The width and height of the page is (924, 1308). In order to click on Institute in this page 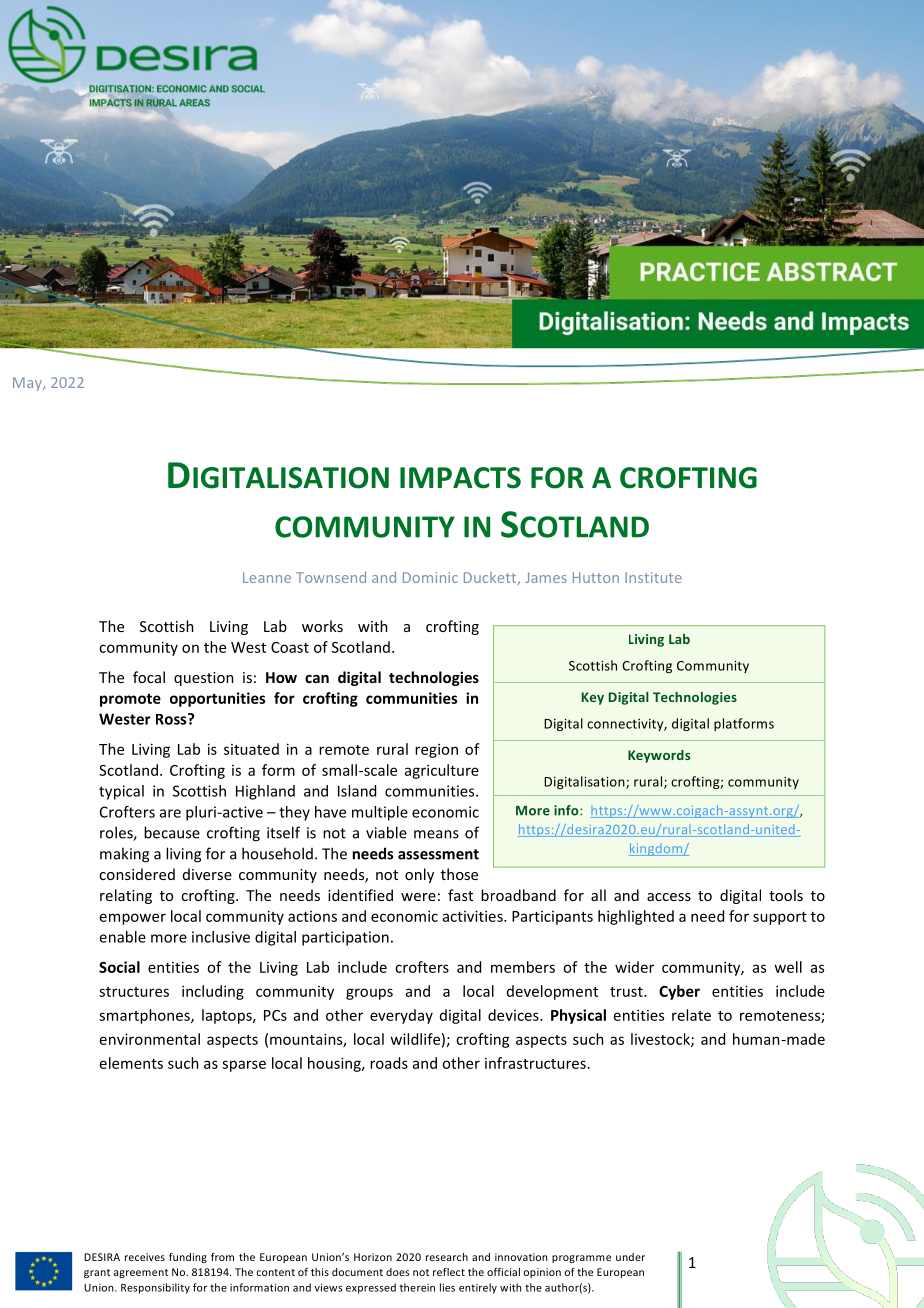, I will do `click(653, 577)`.
